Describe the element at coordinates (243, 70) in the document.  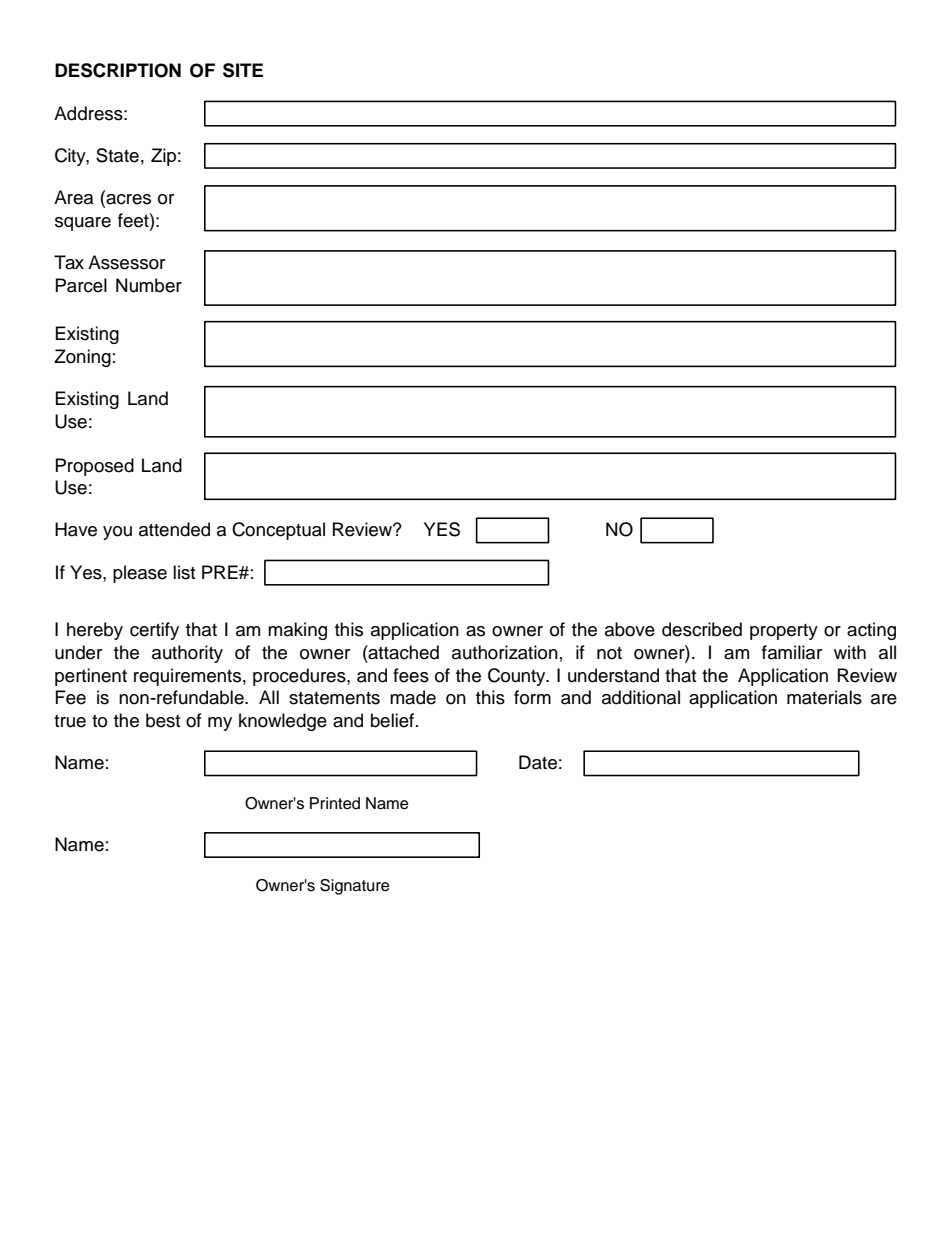
I see `SITE` at that location.
